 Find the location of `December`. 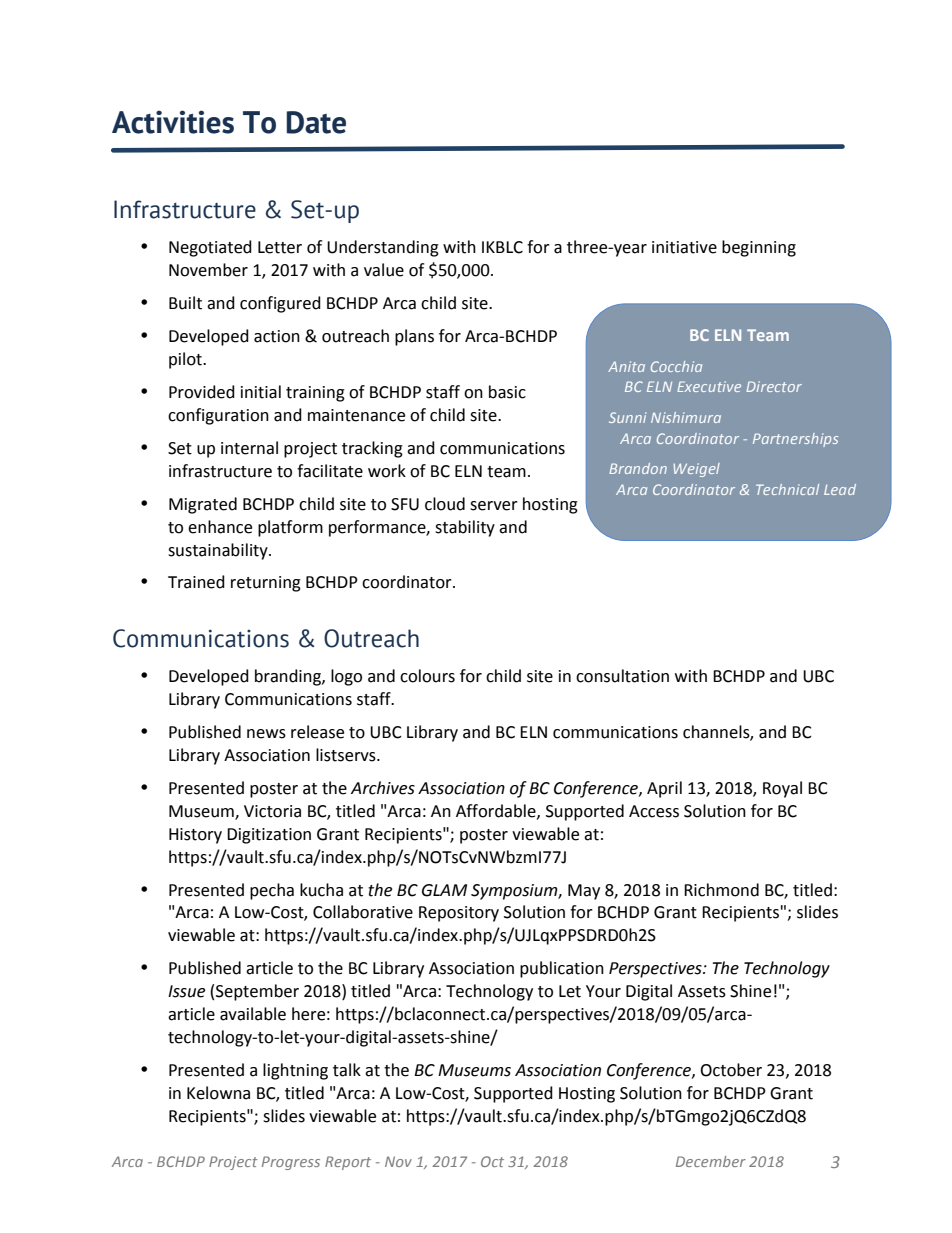

December is located at coordinates (711, 1161).
